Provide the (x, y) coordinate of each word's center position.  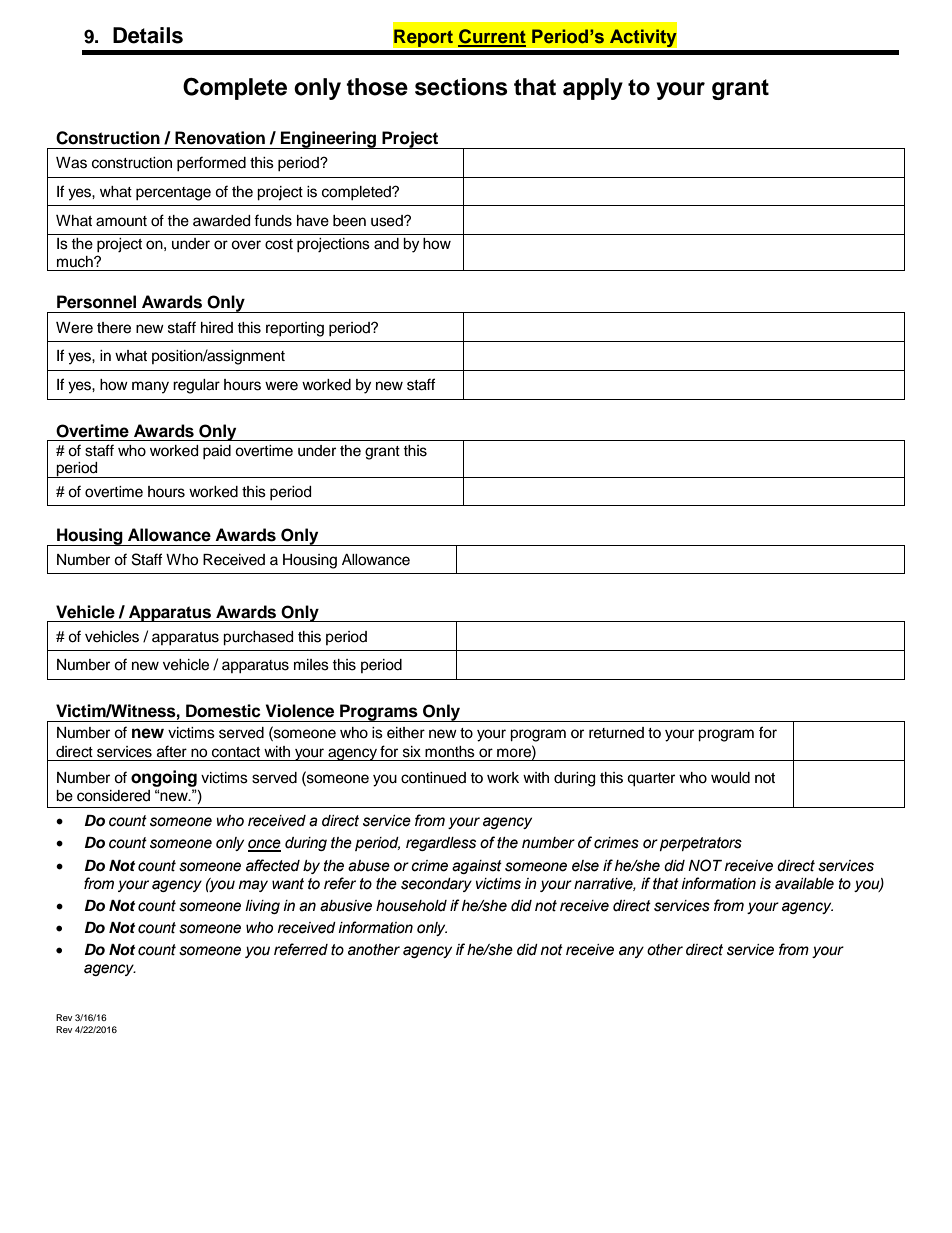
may (253, 886)
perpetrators (701, 844)
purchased (258, 638)
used (388, 221)
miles (311, 665)
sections (461, 87)
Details (148, 35)
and (386, 244)
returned (616, 733)
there (114, 328)
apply (593, 89)
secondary (436, 885)
